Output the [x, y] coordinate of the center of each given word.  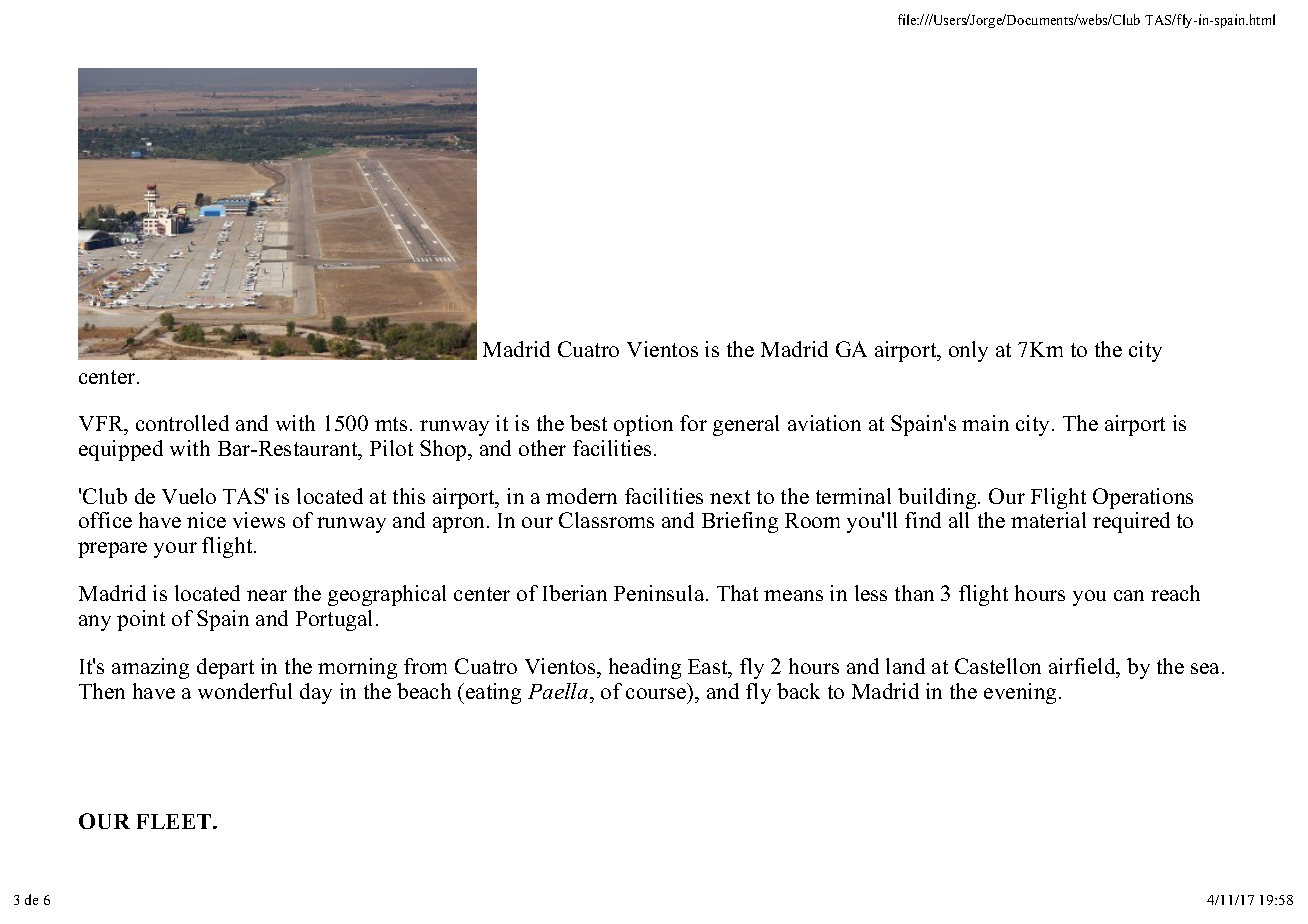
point [141, 620]
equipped [121, 450]
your [175, 550]
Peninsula [660, 593]
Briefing [740, 522]
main [985, 423]
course [656, 693]
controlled [182, 423]
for [693, 423]
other [542, 448]
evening [1022, 693]
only [968, 351]
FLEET [175, 821]
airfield [1083, 666]
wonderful [245, 691]
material [1048, 520]
